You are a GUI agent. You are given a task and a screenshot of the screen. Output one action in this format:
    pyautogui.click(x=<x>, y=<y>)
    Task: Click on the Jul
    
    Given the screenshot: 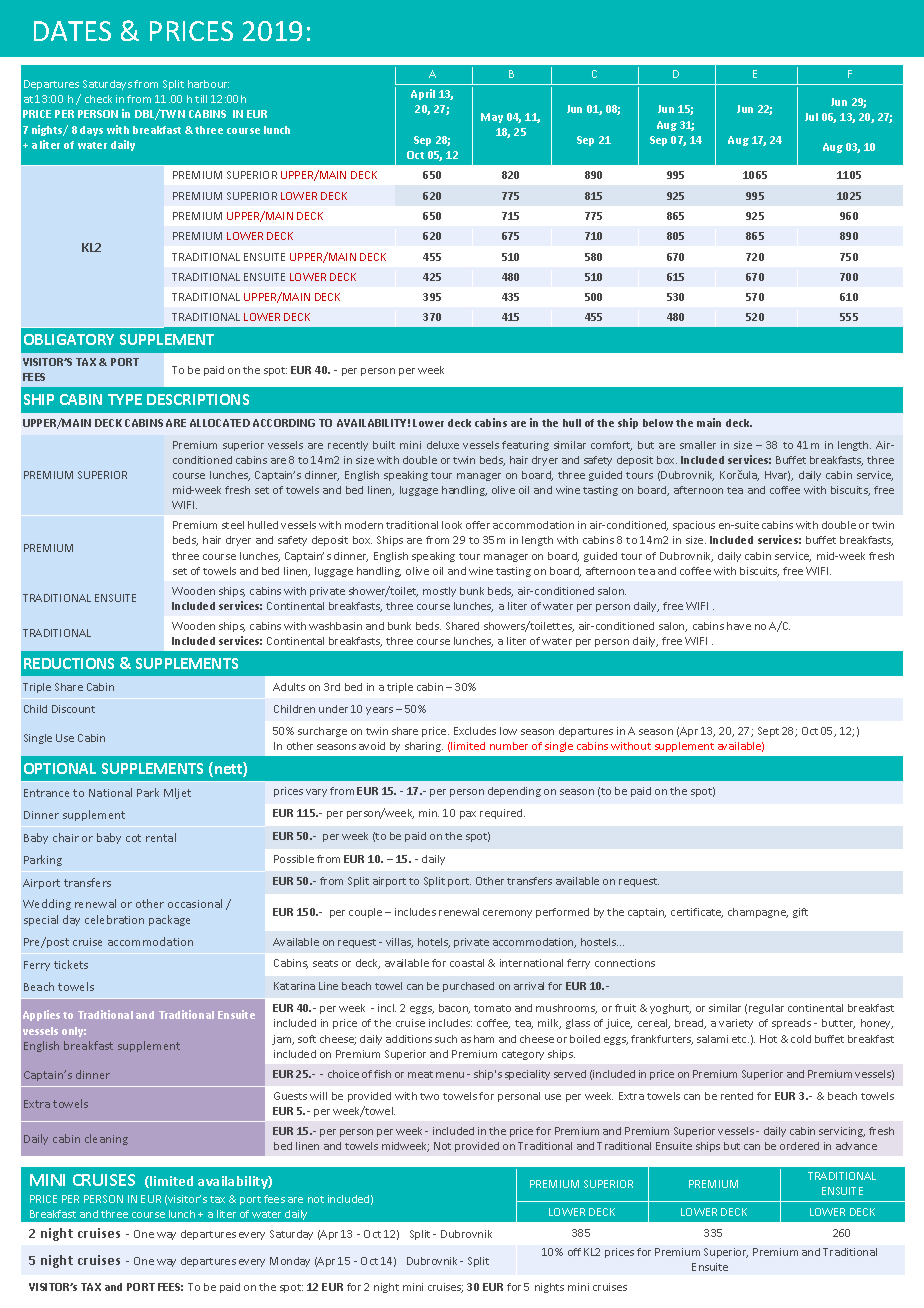 What is the action you would take?
    pyautogui.click(x=811, y=117)
